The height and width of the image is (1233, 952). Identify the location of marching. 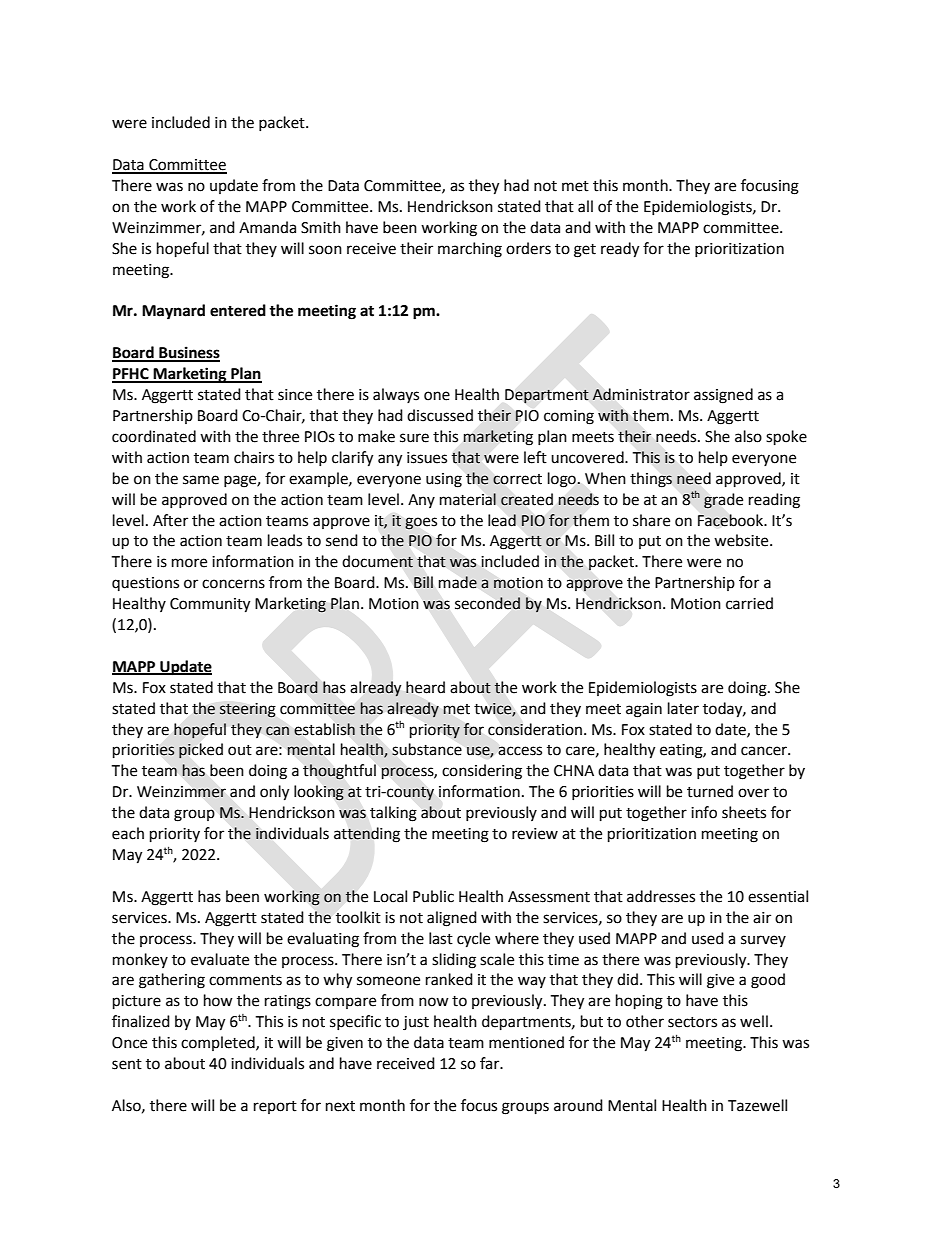
(470, 250).
